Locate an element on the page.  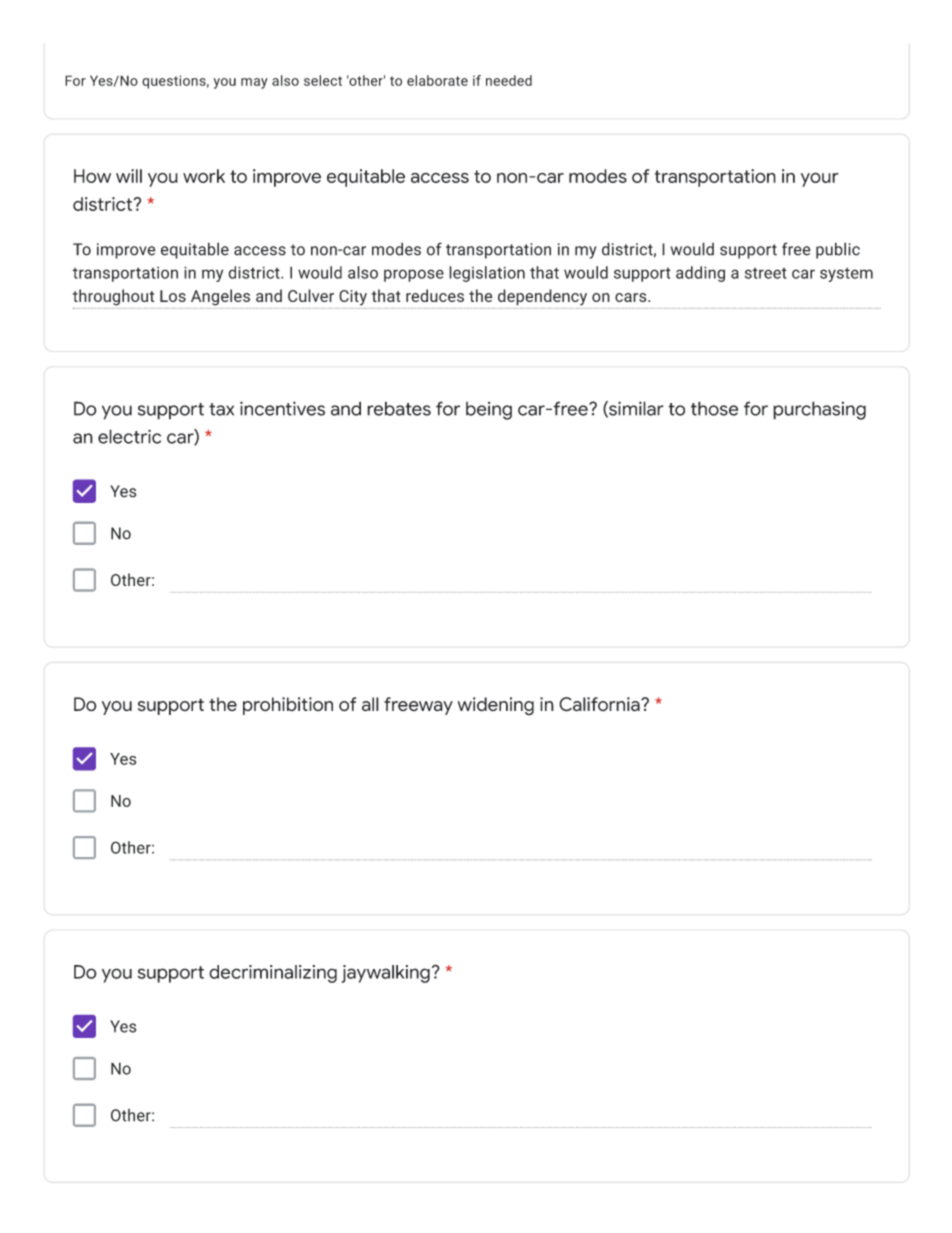
elaborate is located at coordinates (437, 80).
